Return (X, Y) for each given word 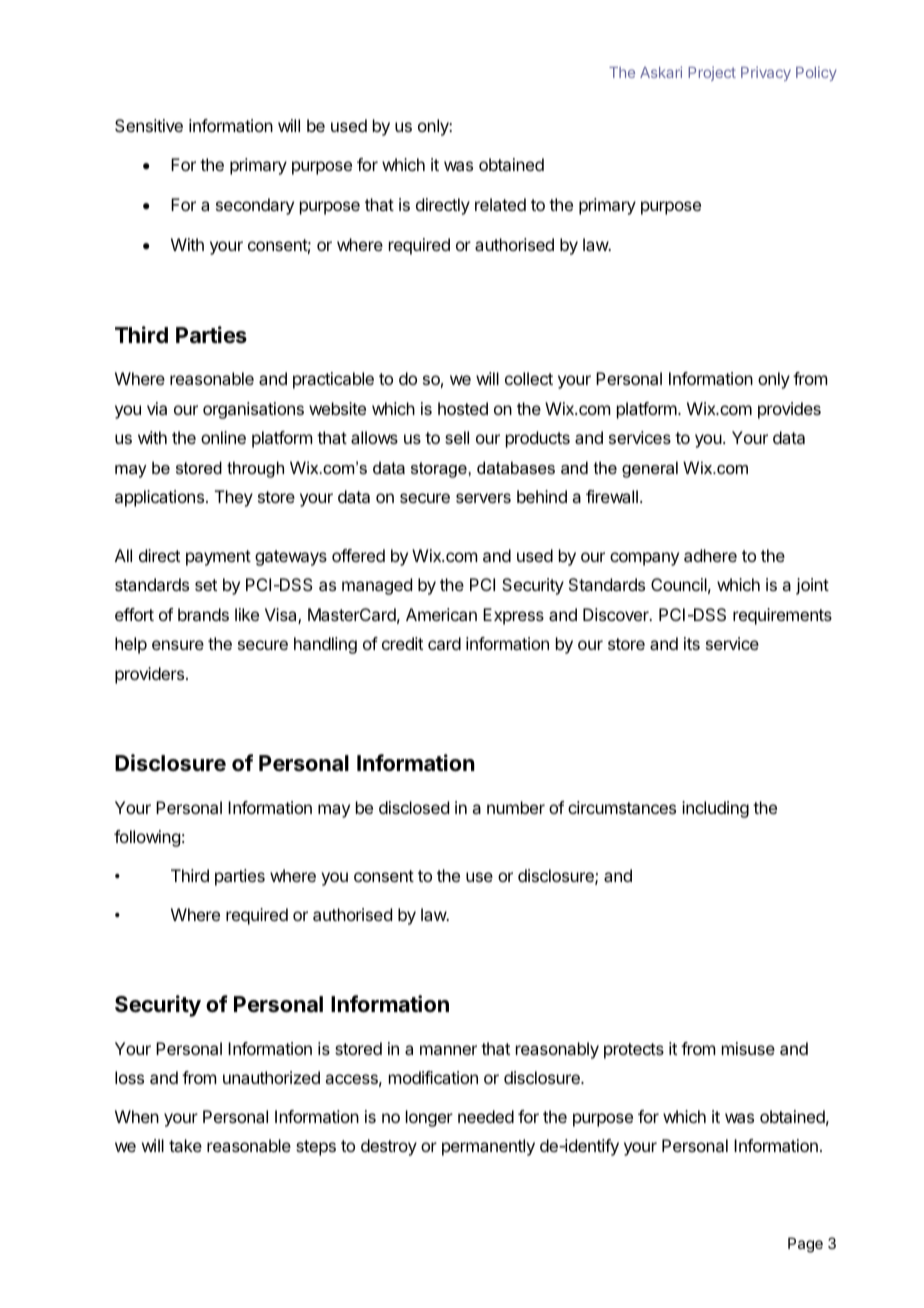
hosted (463, 408)
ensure (178, 645)
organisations (253, 410)
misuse (748, 1048)
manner (448, 1050)
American (441, 614)
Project (712, 73)
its (692, 643)
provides (789, 410)
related (500, 204)
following (147, 838)
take (185, 1145)
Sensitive (149, 125)
